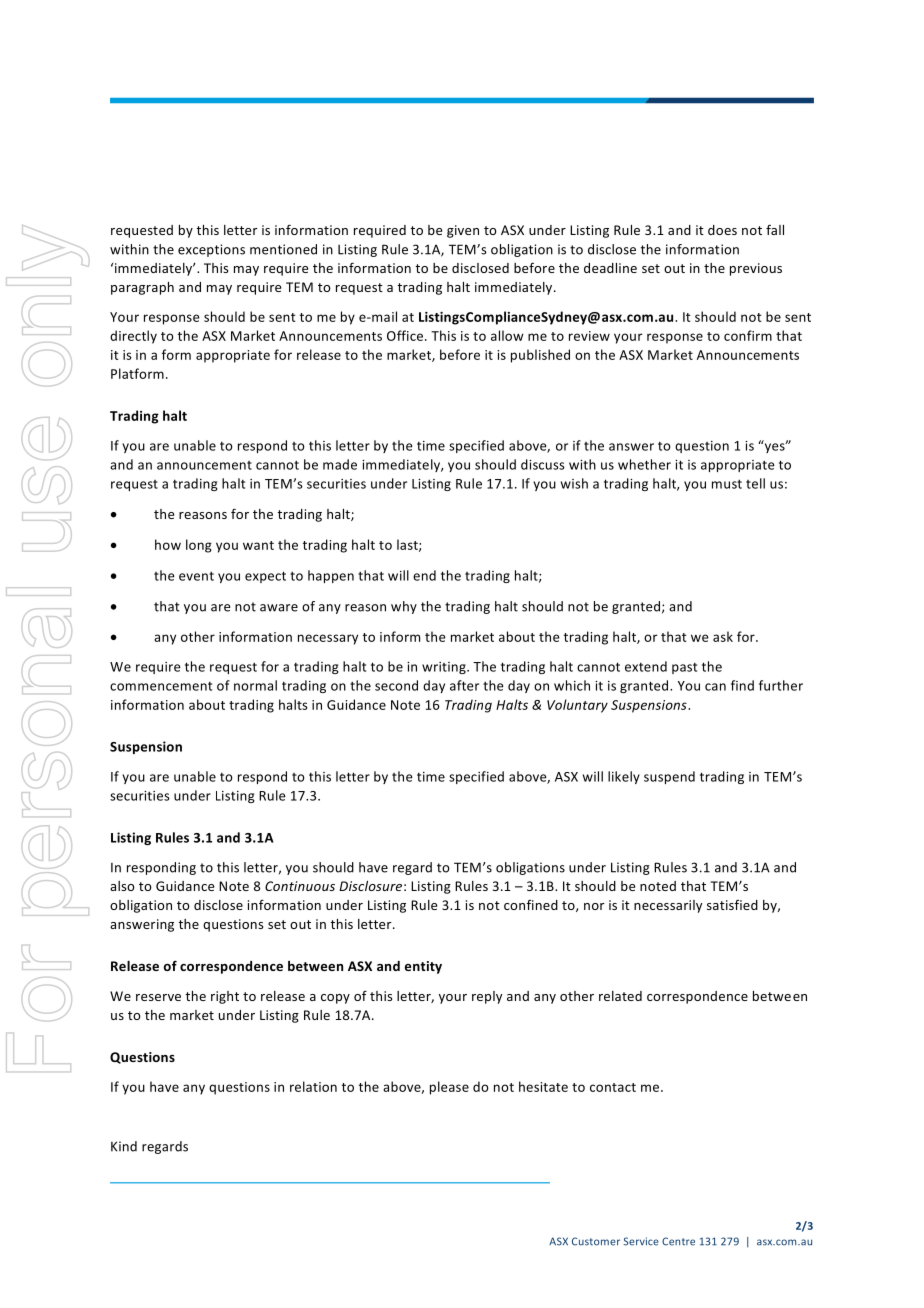  What do you see at coordinates (722, 230) in the screenshot?
I see `does` at bounding box center [722, 230].
